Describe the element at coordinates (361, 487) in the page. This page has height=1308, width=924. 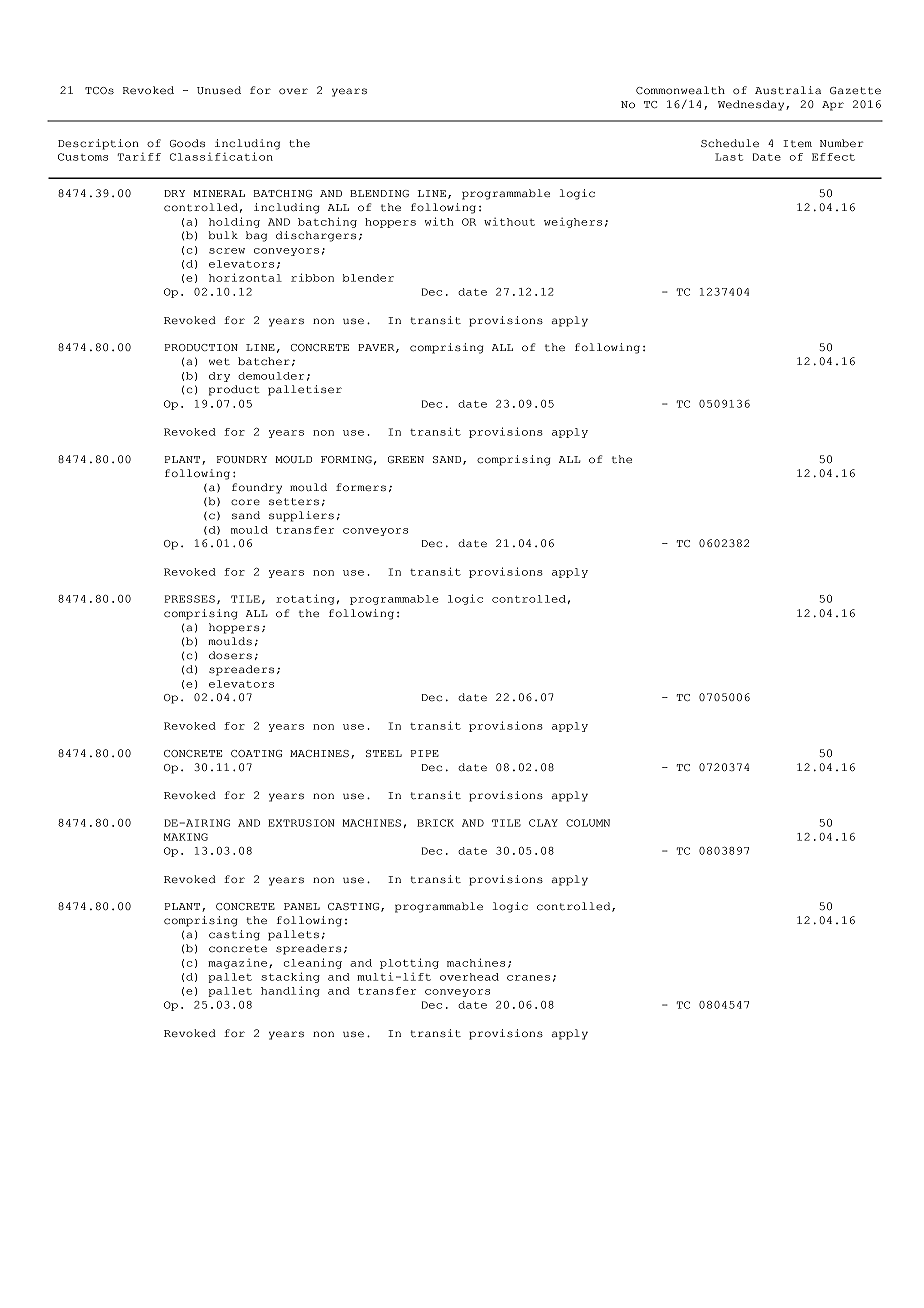
I see `formers` at that location.
